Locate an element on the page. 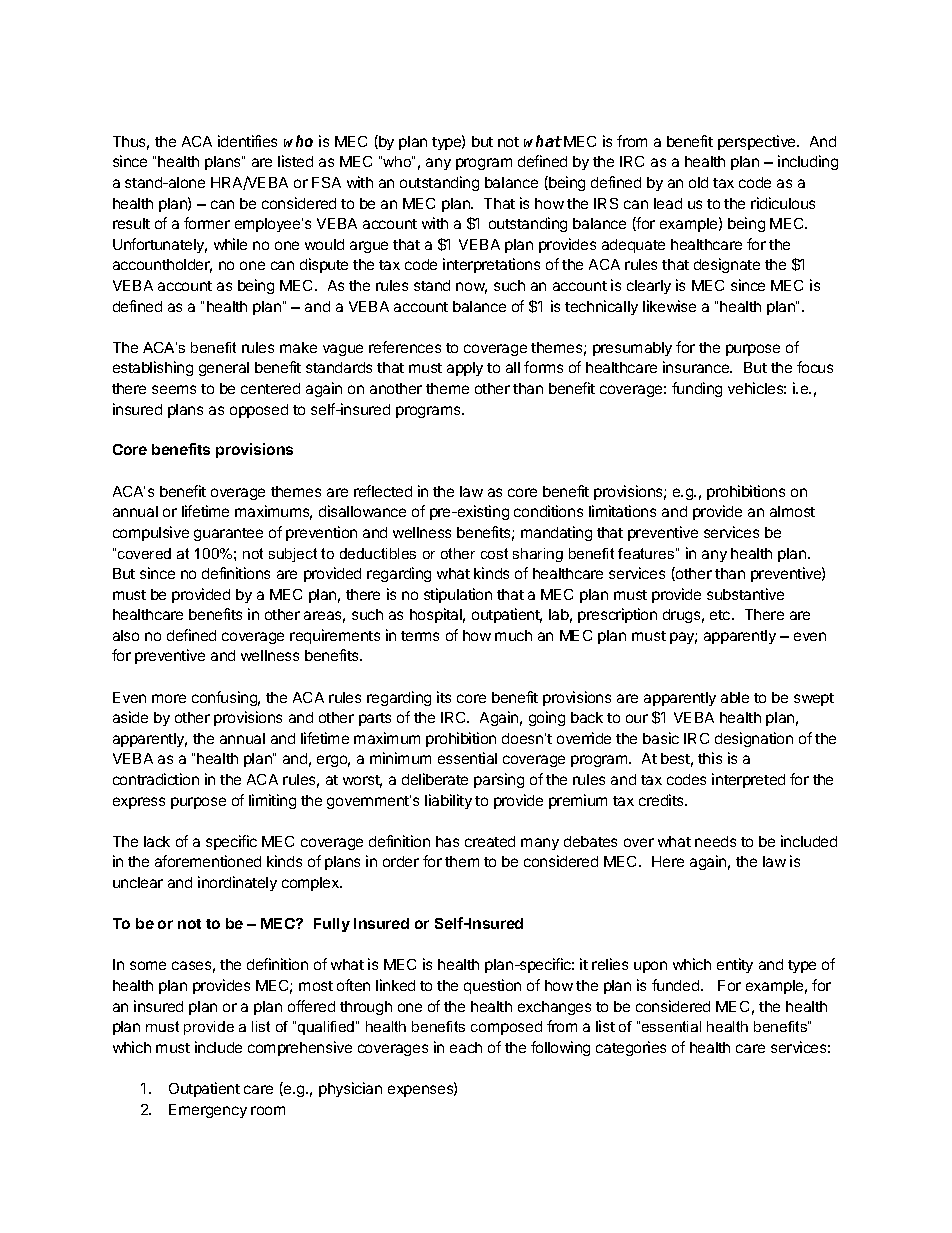 Image resolution: width=952 pixels, height=1233 pixels. cost is located at coordinates (494, 553).
